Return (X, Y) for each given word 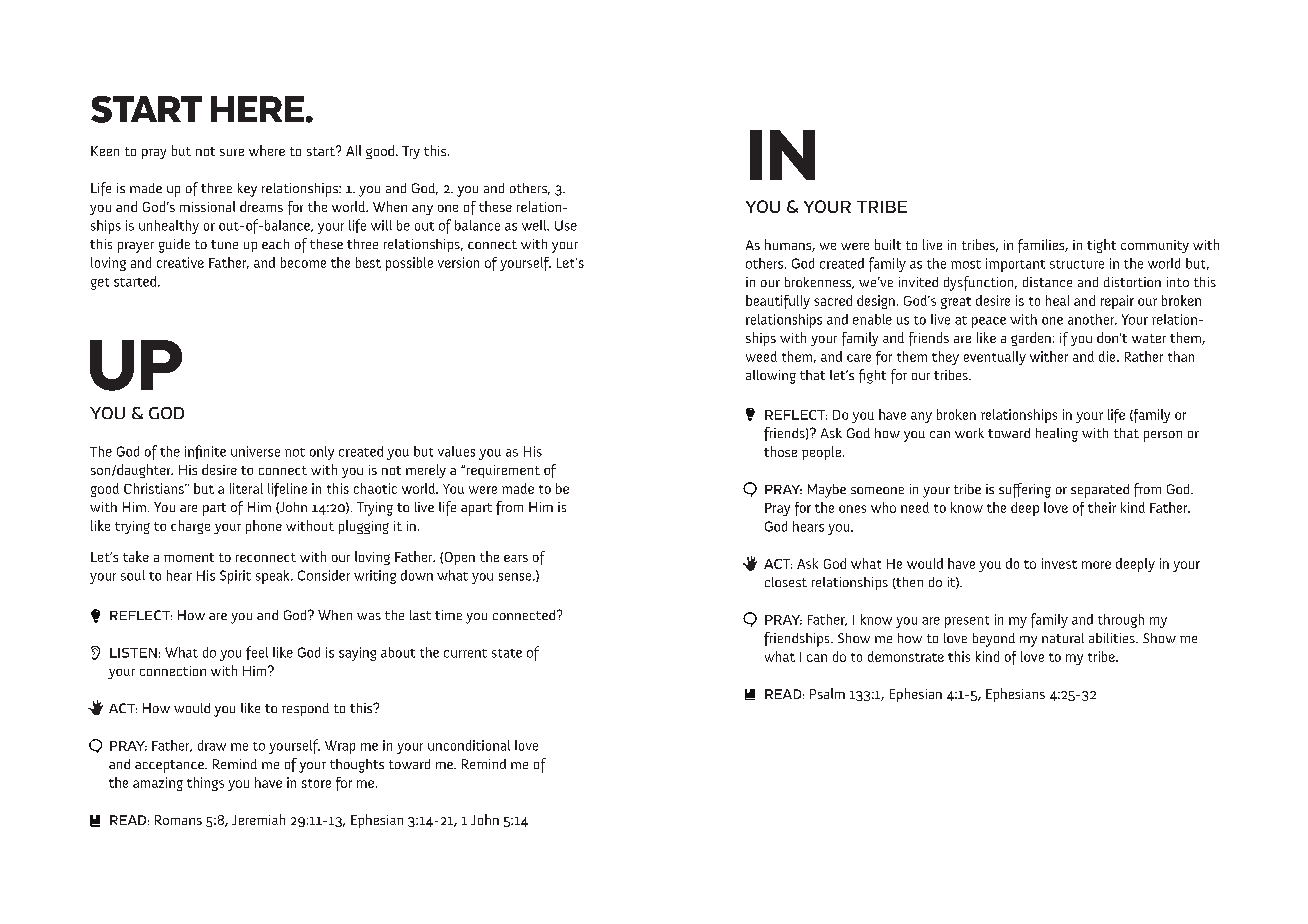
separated (1100, 491)
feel (257, 653)
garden (1031, 339)
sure (232, 152)
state (507, 653)
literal (246, 488)
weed (761, 356)
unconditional (469, 745)
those (780, 451)
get (100, 284)
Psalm (827, 693)
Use (566, 225)
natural (1063, 638)
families (1042, 246)
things (205, 784)
